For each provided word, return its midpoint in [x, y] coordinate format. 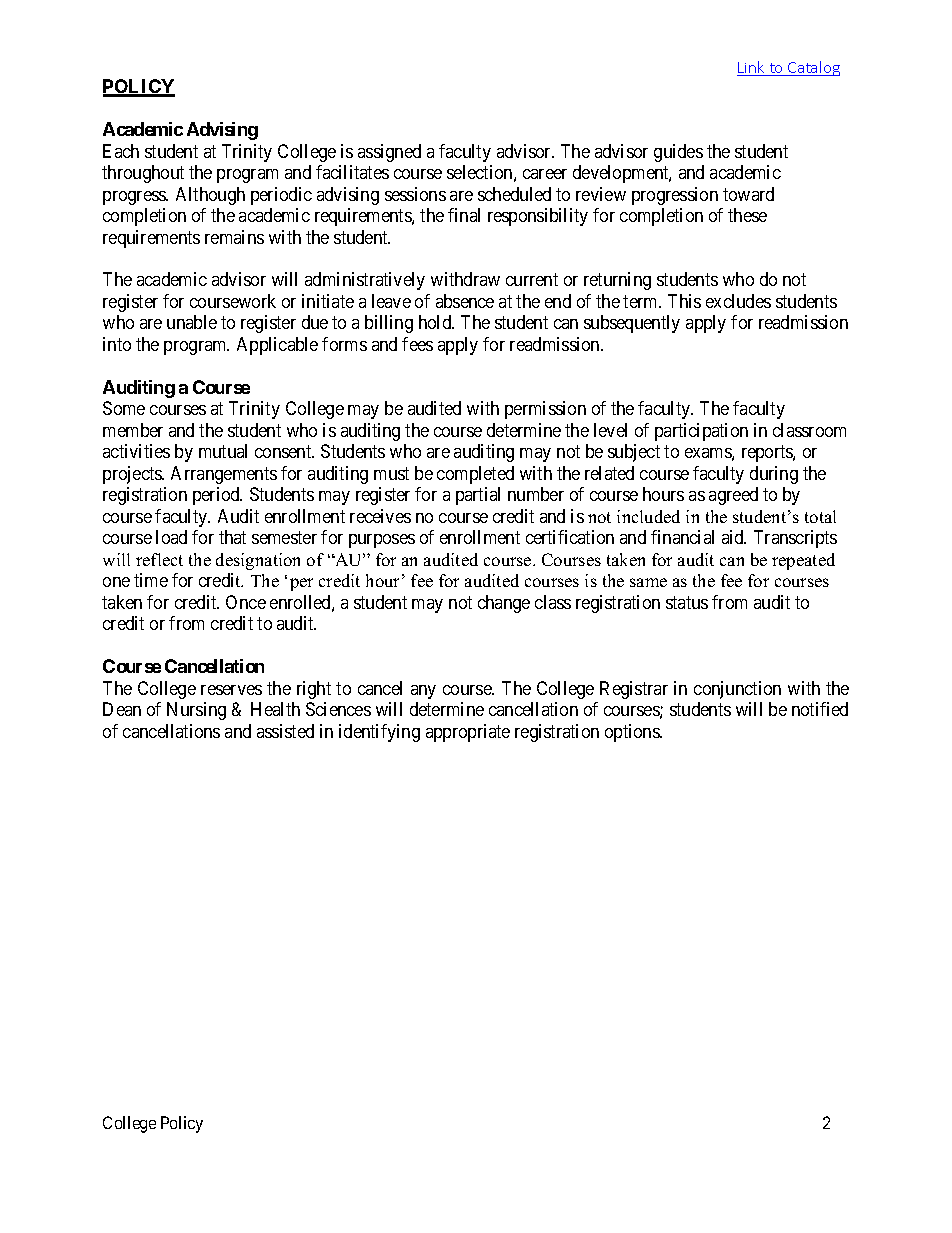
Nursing [196, 711]
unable [192, 322]
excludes [738, 301]
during [774, 475]
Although [210, 196]
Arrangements [224, 475]
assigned [389, 153]
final [464, 215]
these [747, 215]
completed [475, 475]
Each [121, 151]
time [151, 580]
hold [436, 322]
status [687, 602]
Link [752, 68]
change [504, 604]
